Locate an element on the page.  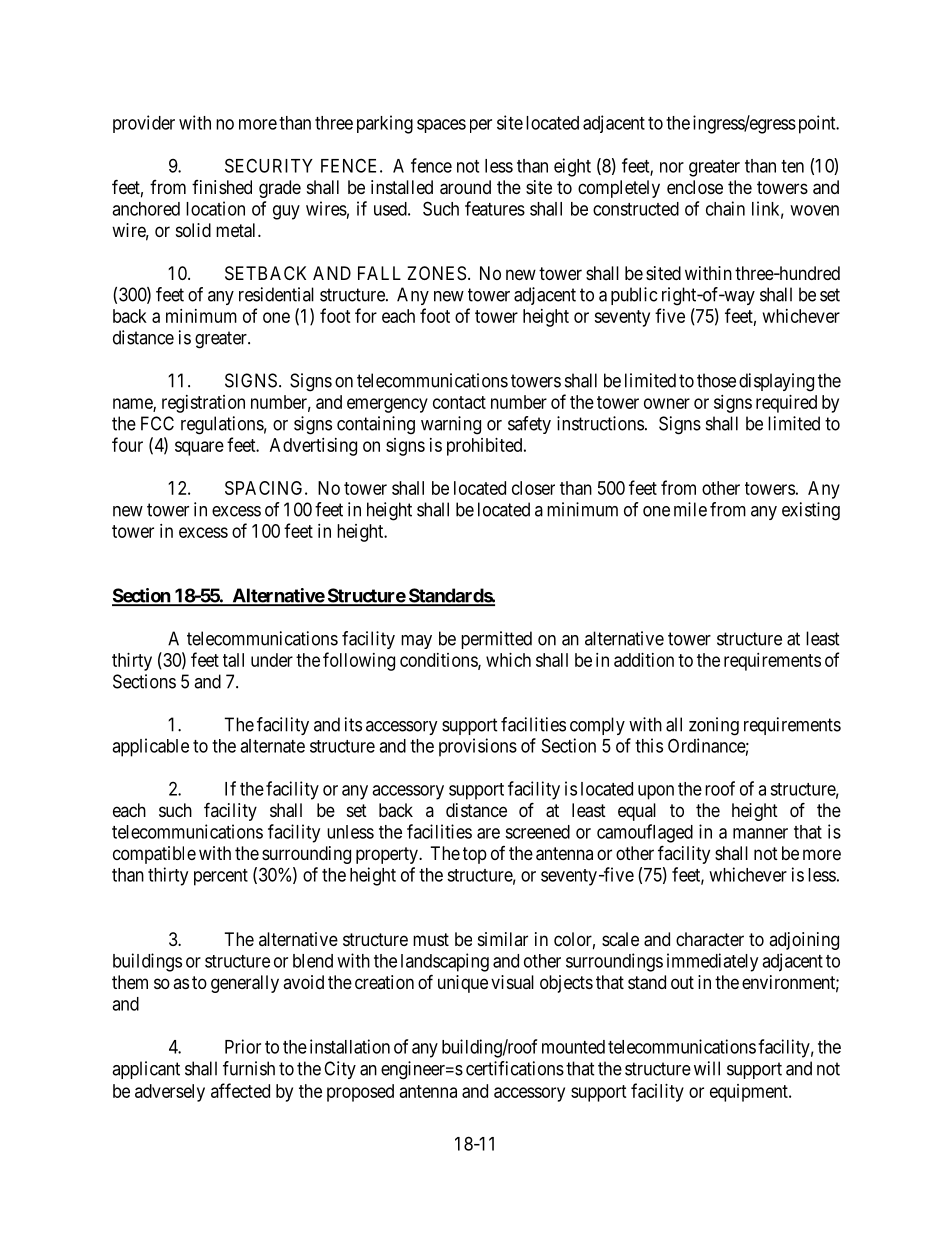
zoning is located at coordinates (714, 726).
